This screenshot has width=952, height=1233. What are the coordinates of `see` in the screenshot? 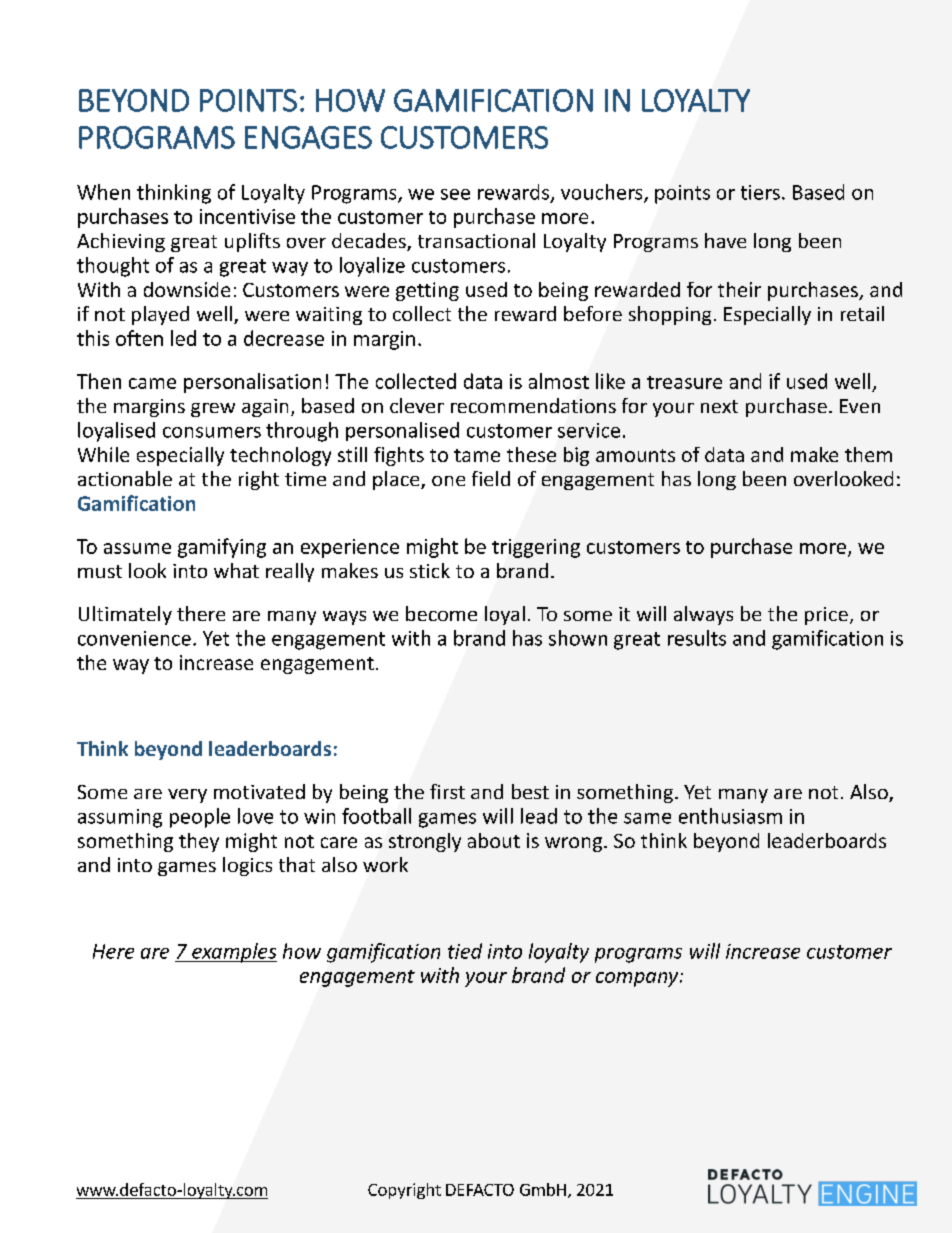 It's located at (455, 194).
